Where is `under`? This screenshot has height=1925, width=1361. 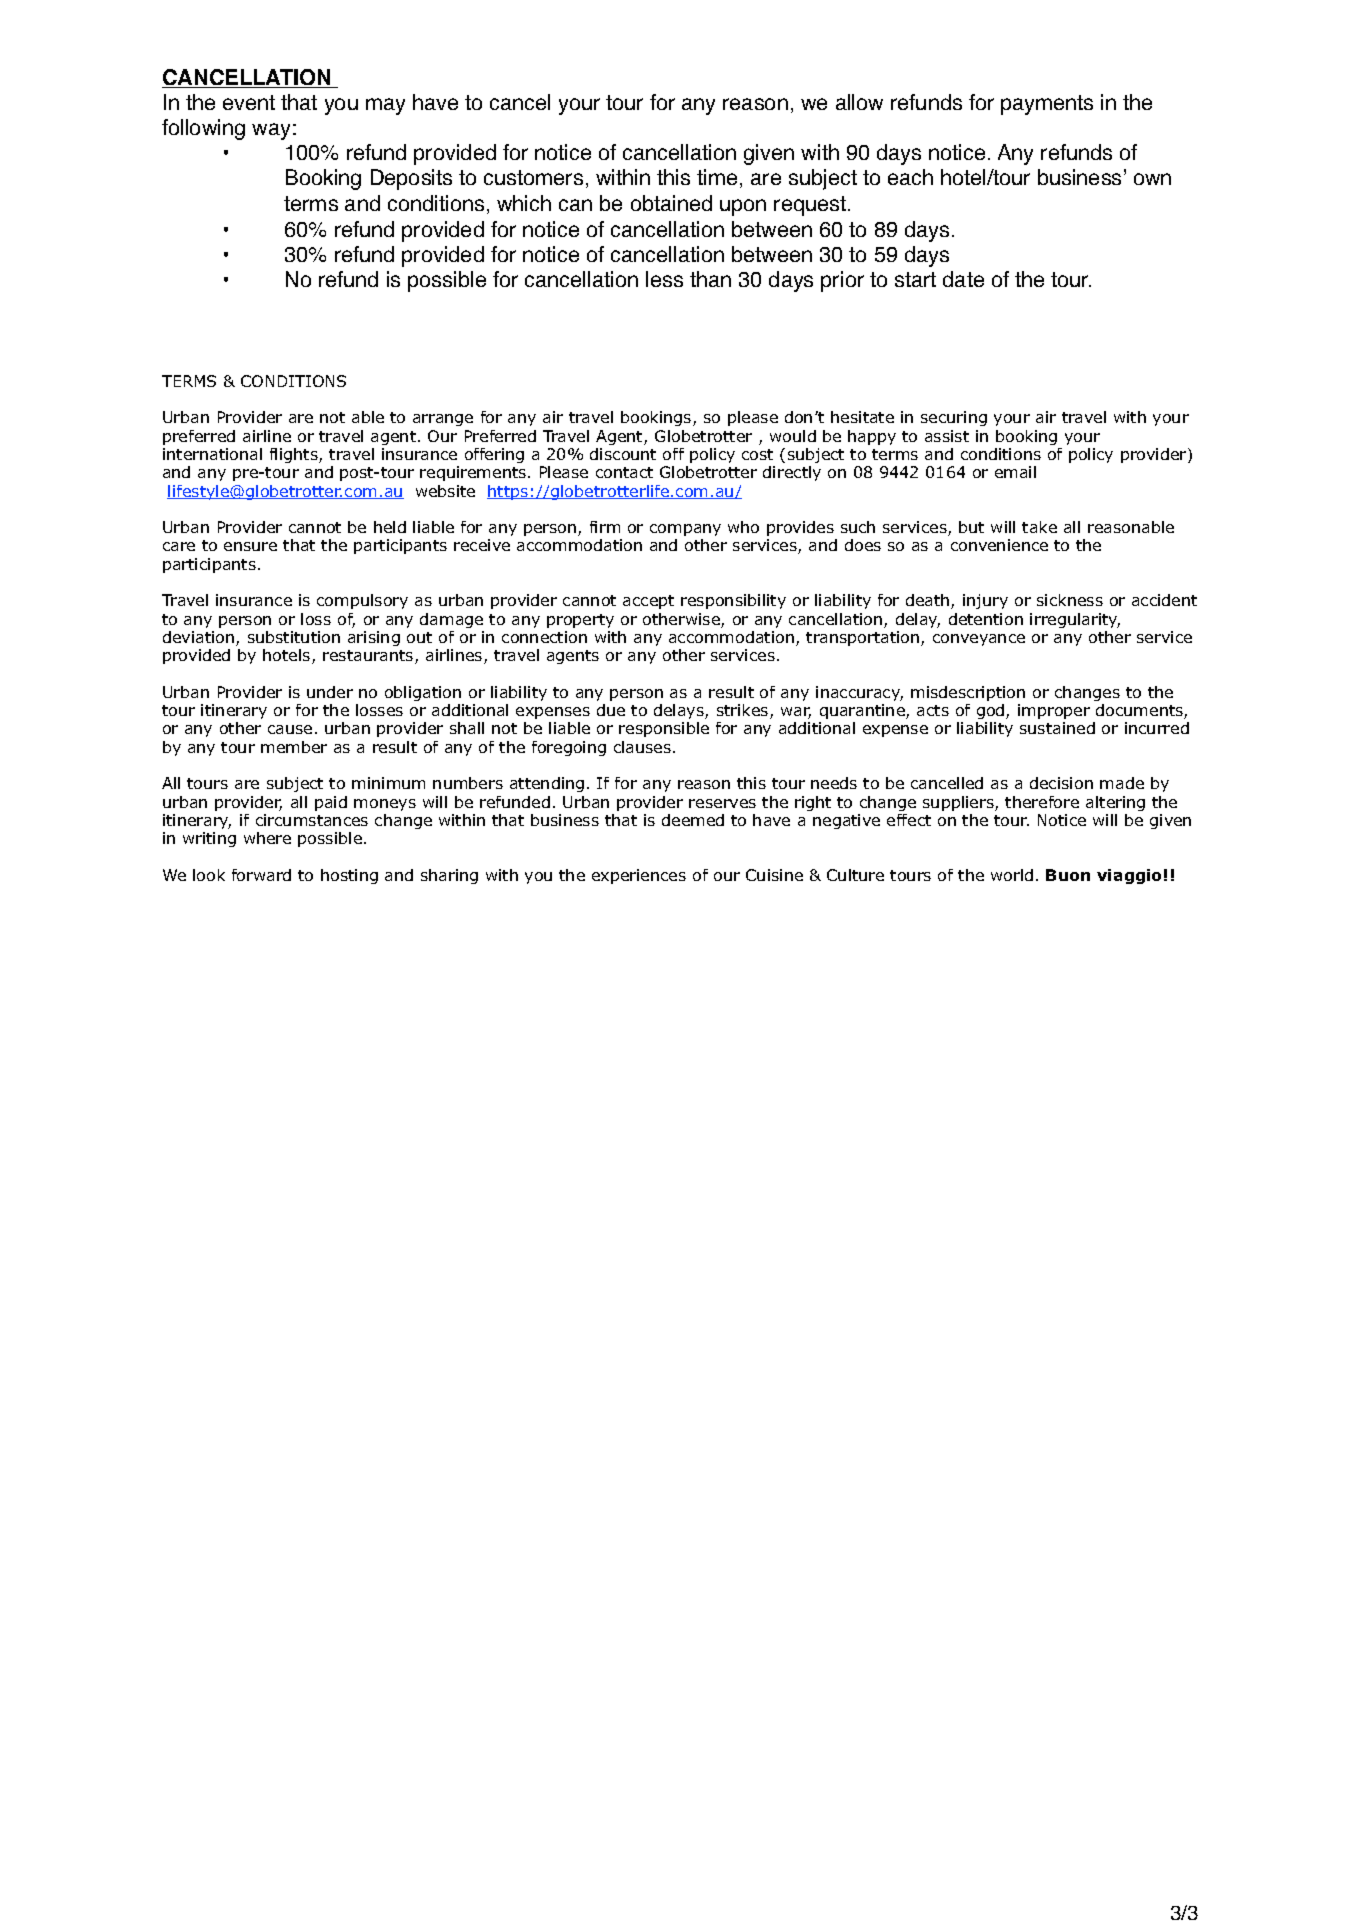
under is located at coordinates (330, 692).
